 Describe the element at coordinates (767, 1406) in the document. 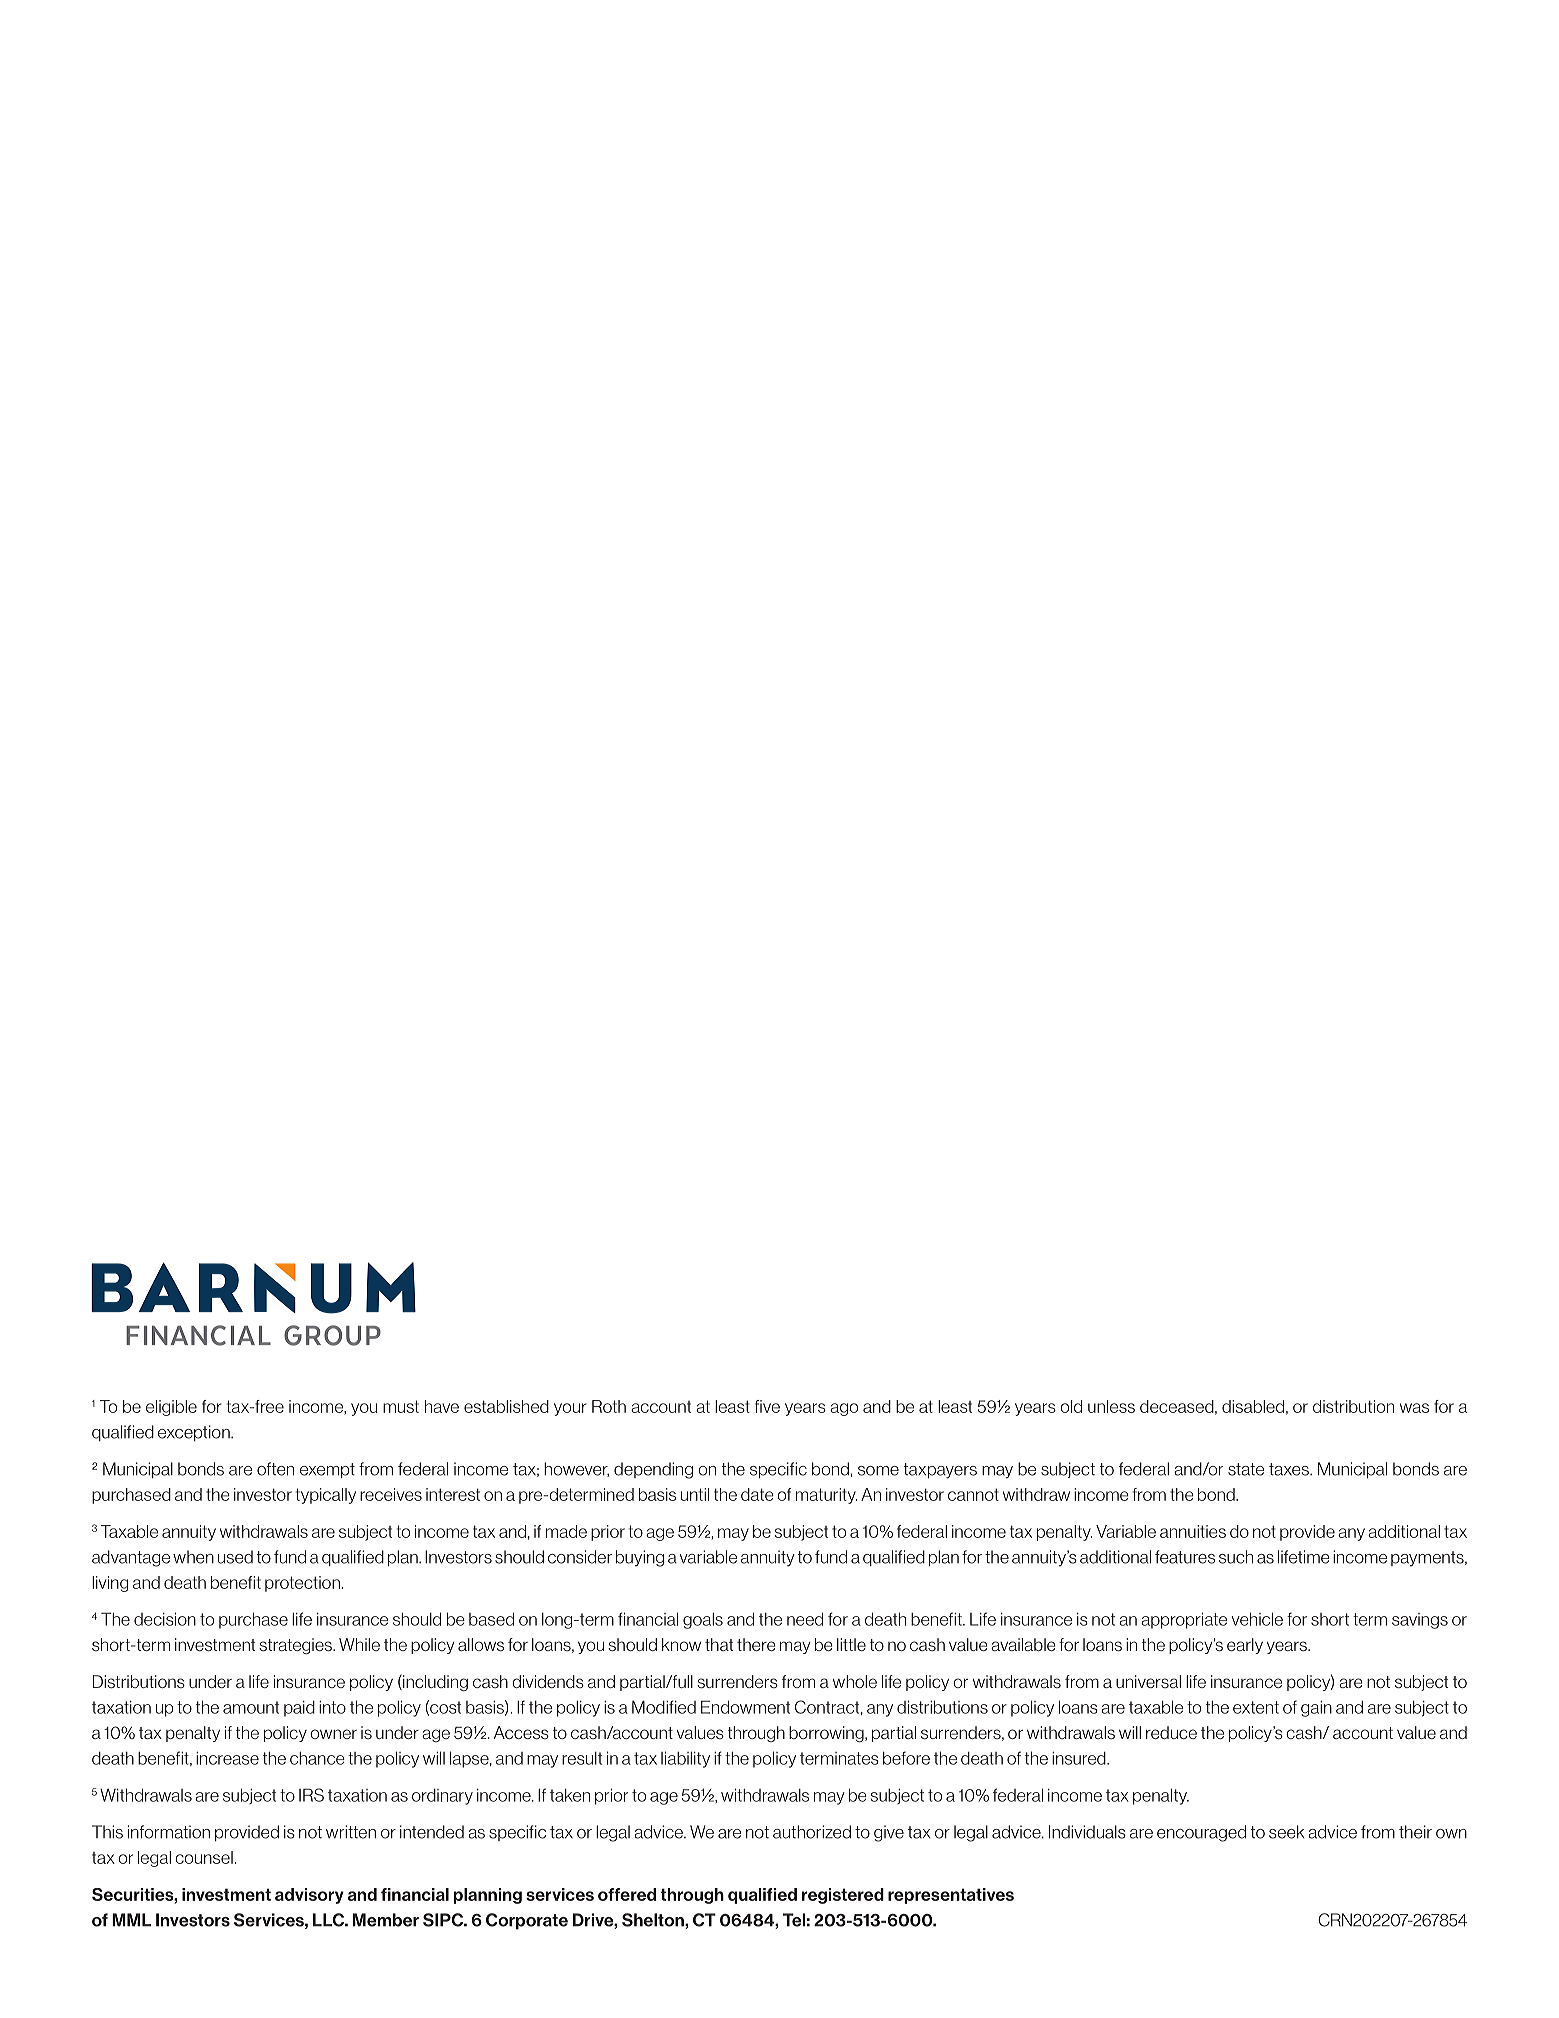

I see `five` at that location.
